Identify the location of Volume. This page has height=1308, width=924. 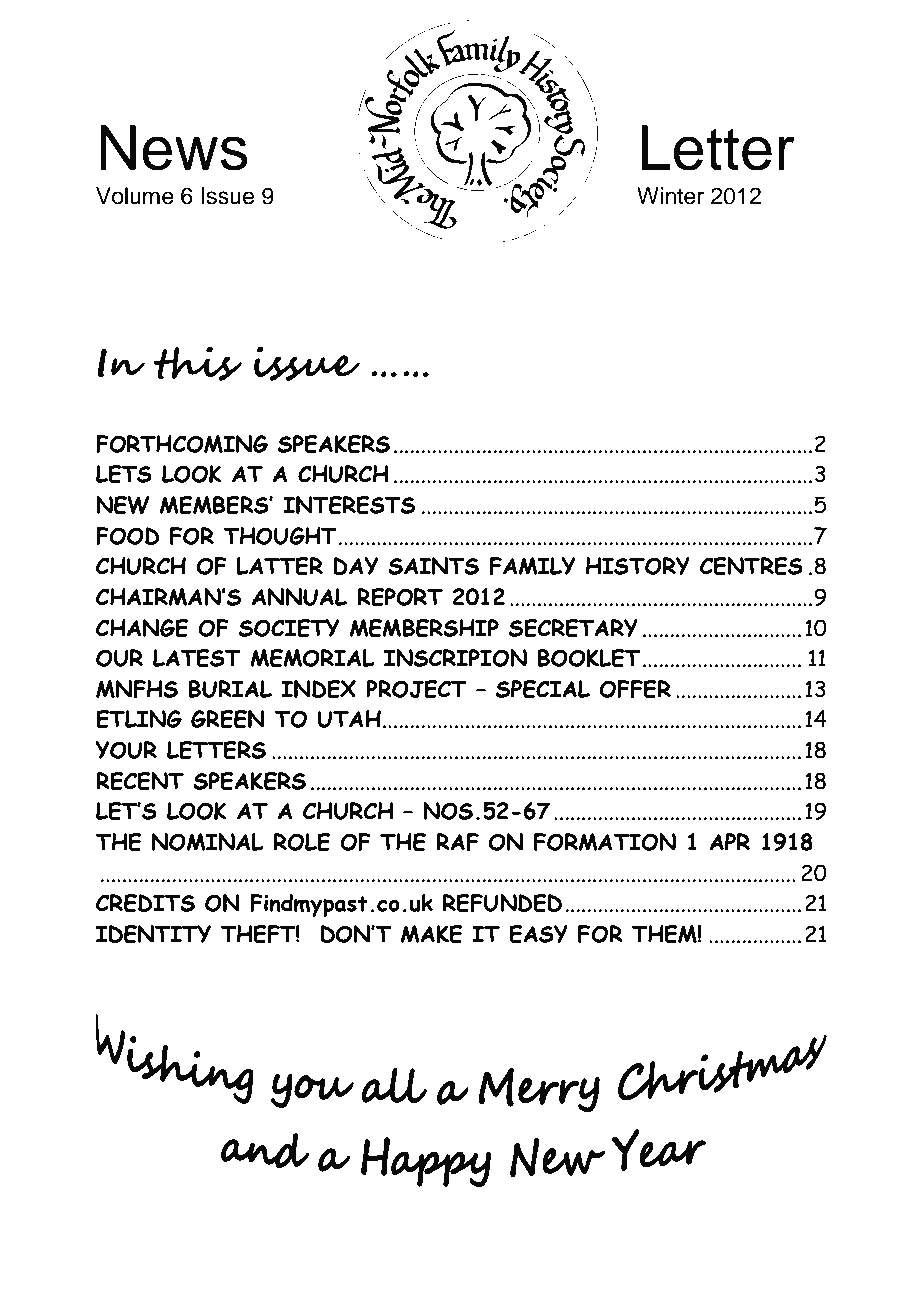
(135, 196).
